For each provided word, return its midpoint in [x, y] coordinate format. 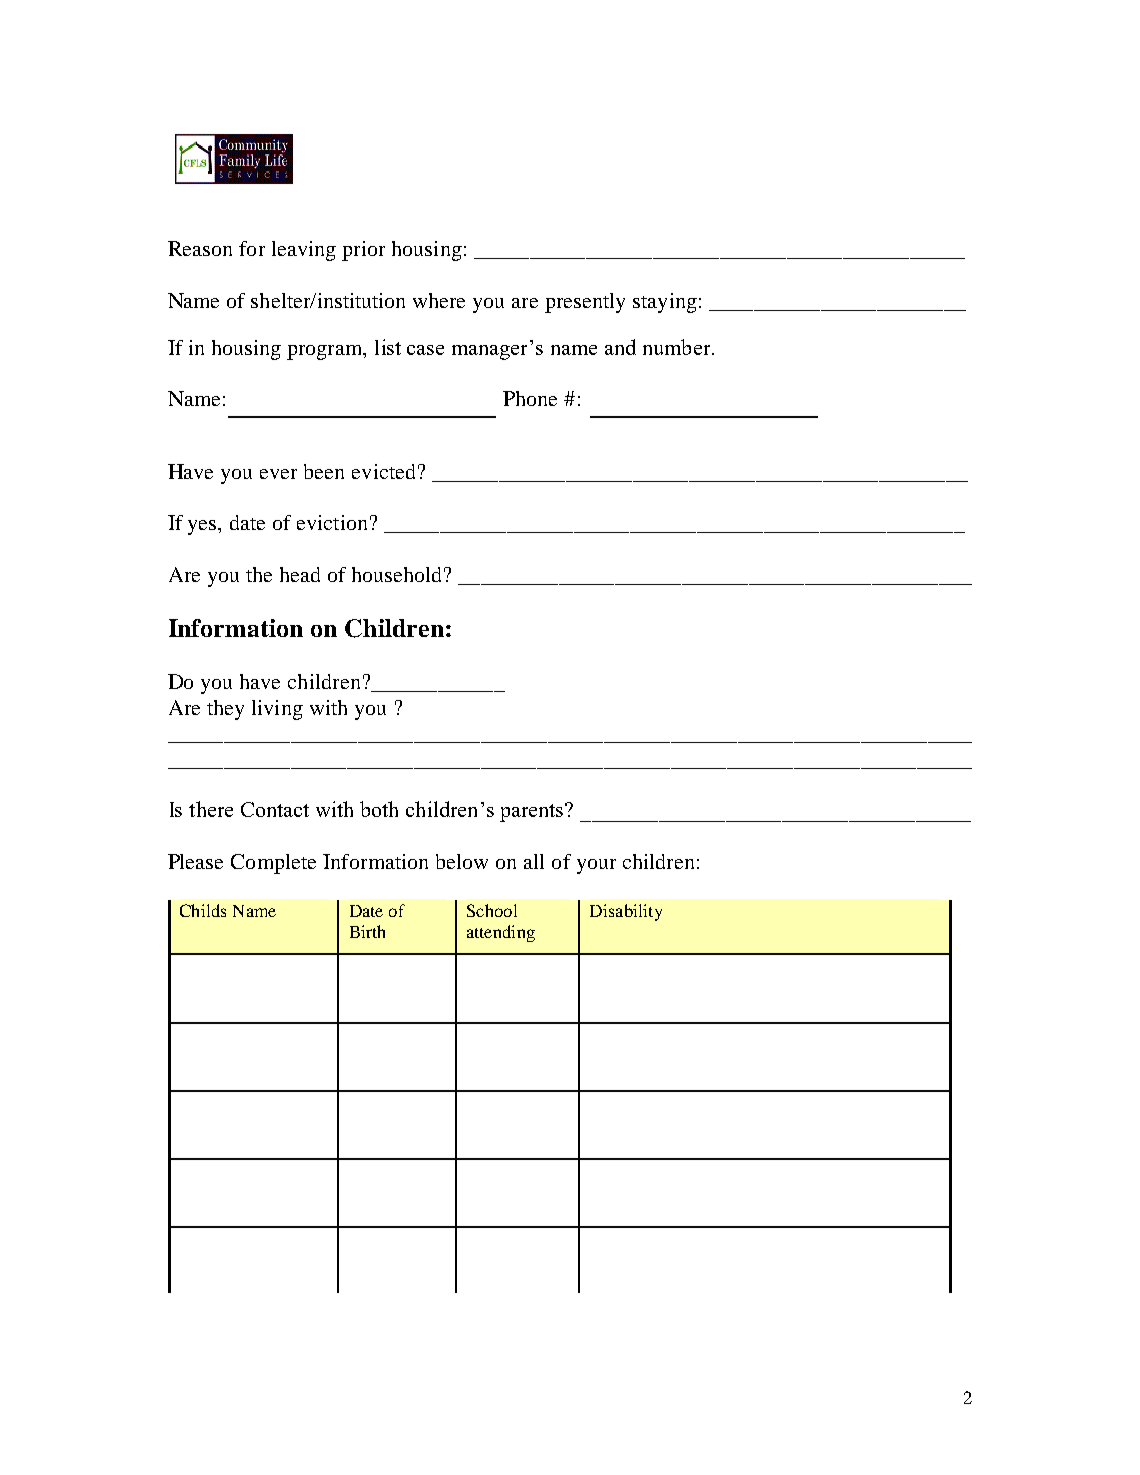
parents [533, 812]
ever [278, 474]
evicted [383, 471]
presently [585, 303]
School [492, 910]
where [439, 300]
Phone [530, 398]
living [277, 710]
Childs [203, 910]
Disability [626, 912]
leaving [304, 251]
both [379, 809]
